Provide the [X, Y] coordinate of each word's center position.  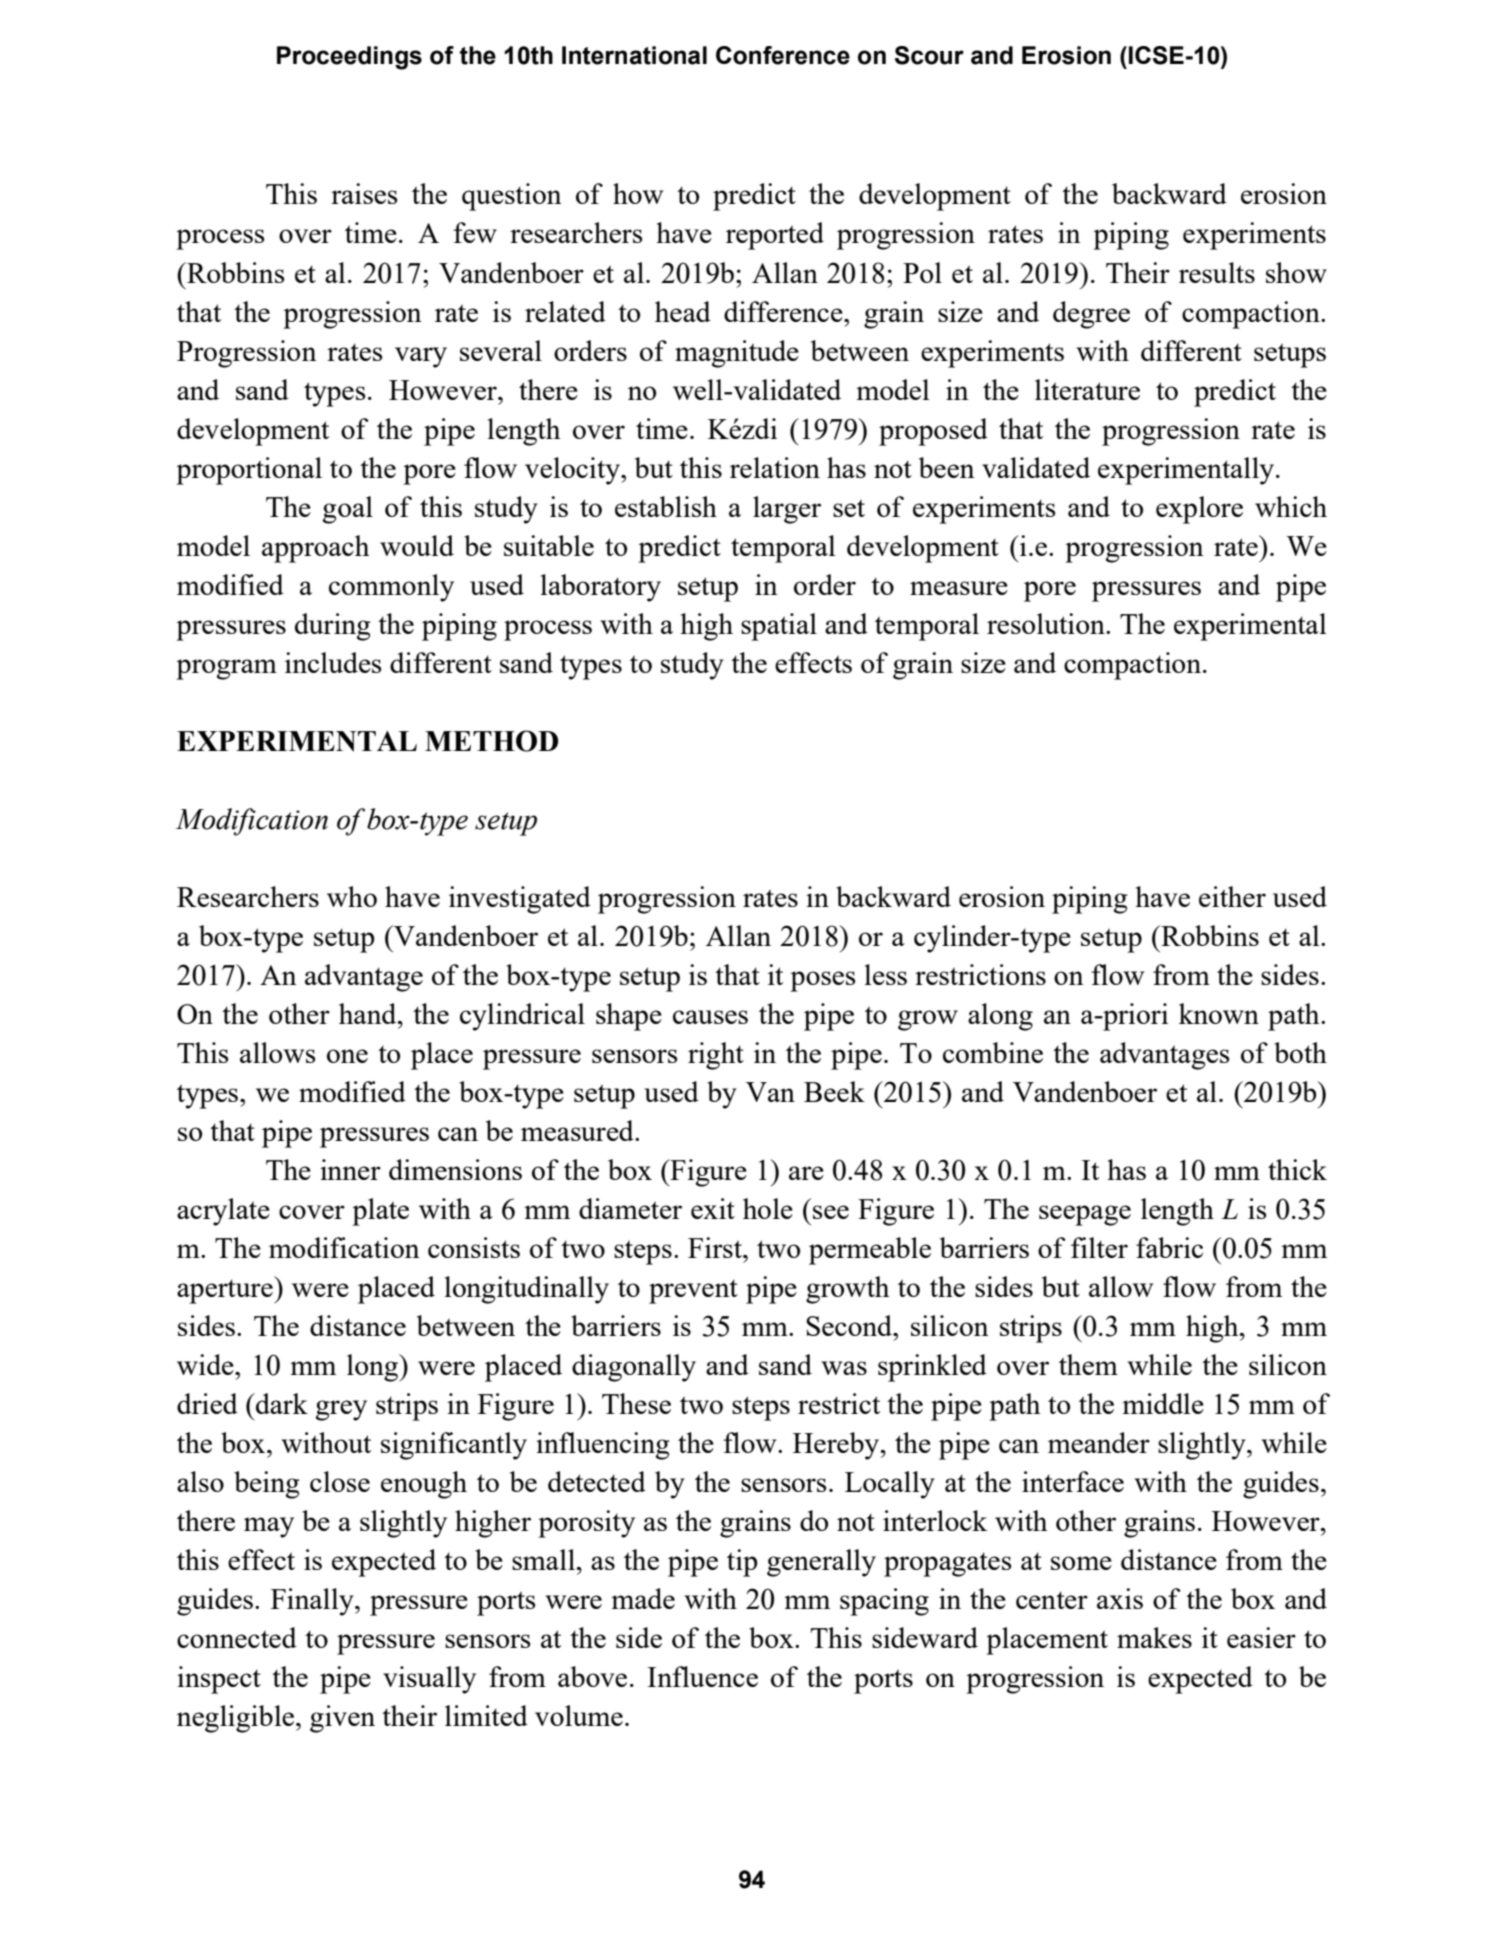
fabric [1169, 1247]
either [1232, 896]
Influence [702, 1676]
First [716, 1247]
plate [380, 1212]
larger [787, 510]
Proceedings [349, 58]
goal [347, 510]
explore [1199, 510]
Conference [783, 55]
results [1217, 272]
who [352, 896]
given [342, 1719]
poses [823, 981]
